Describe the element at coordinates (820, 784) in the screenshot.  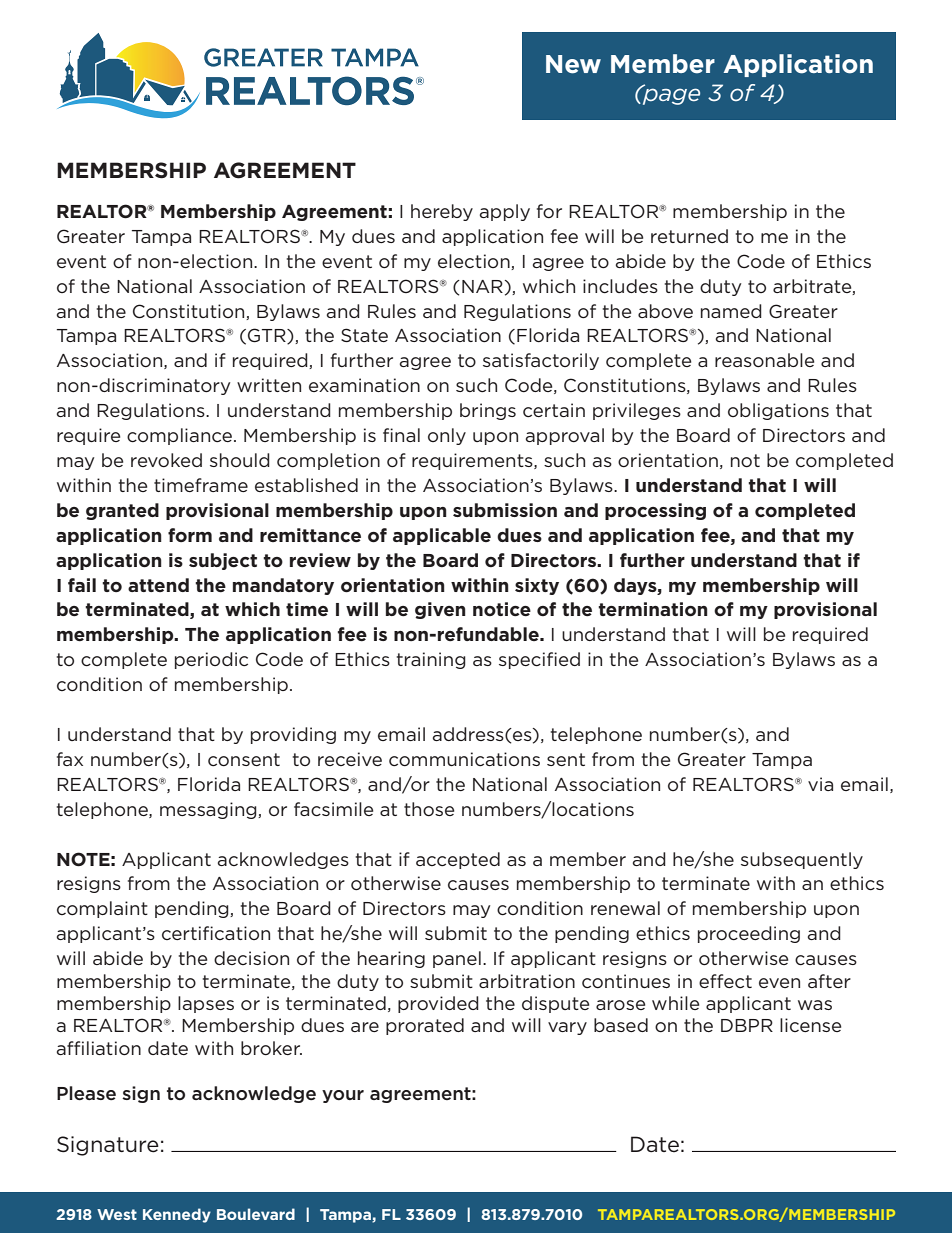
I see `via` at that location.
